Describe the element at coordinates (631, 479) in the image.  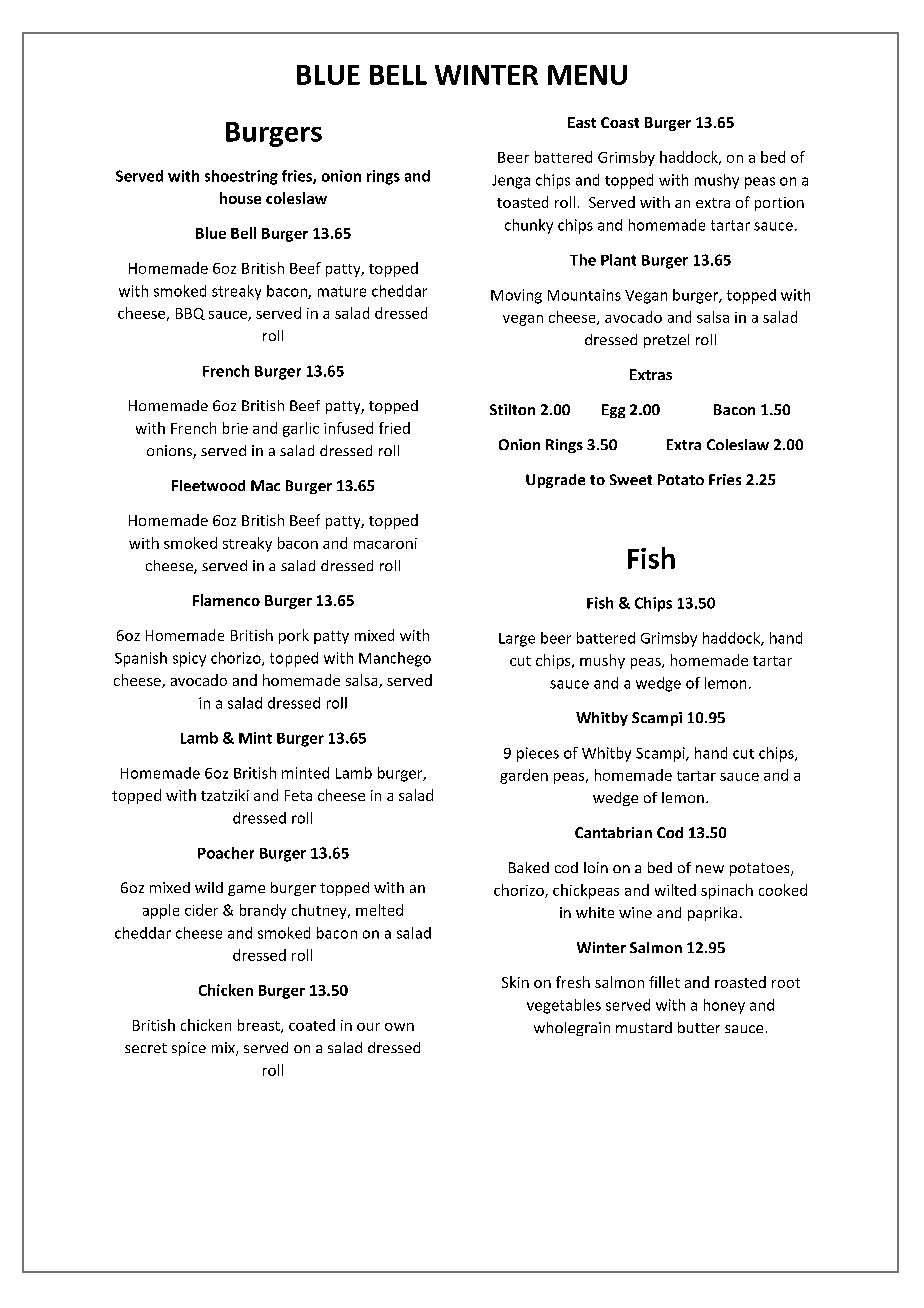
I see `Sweet` at that location.
